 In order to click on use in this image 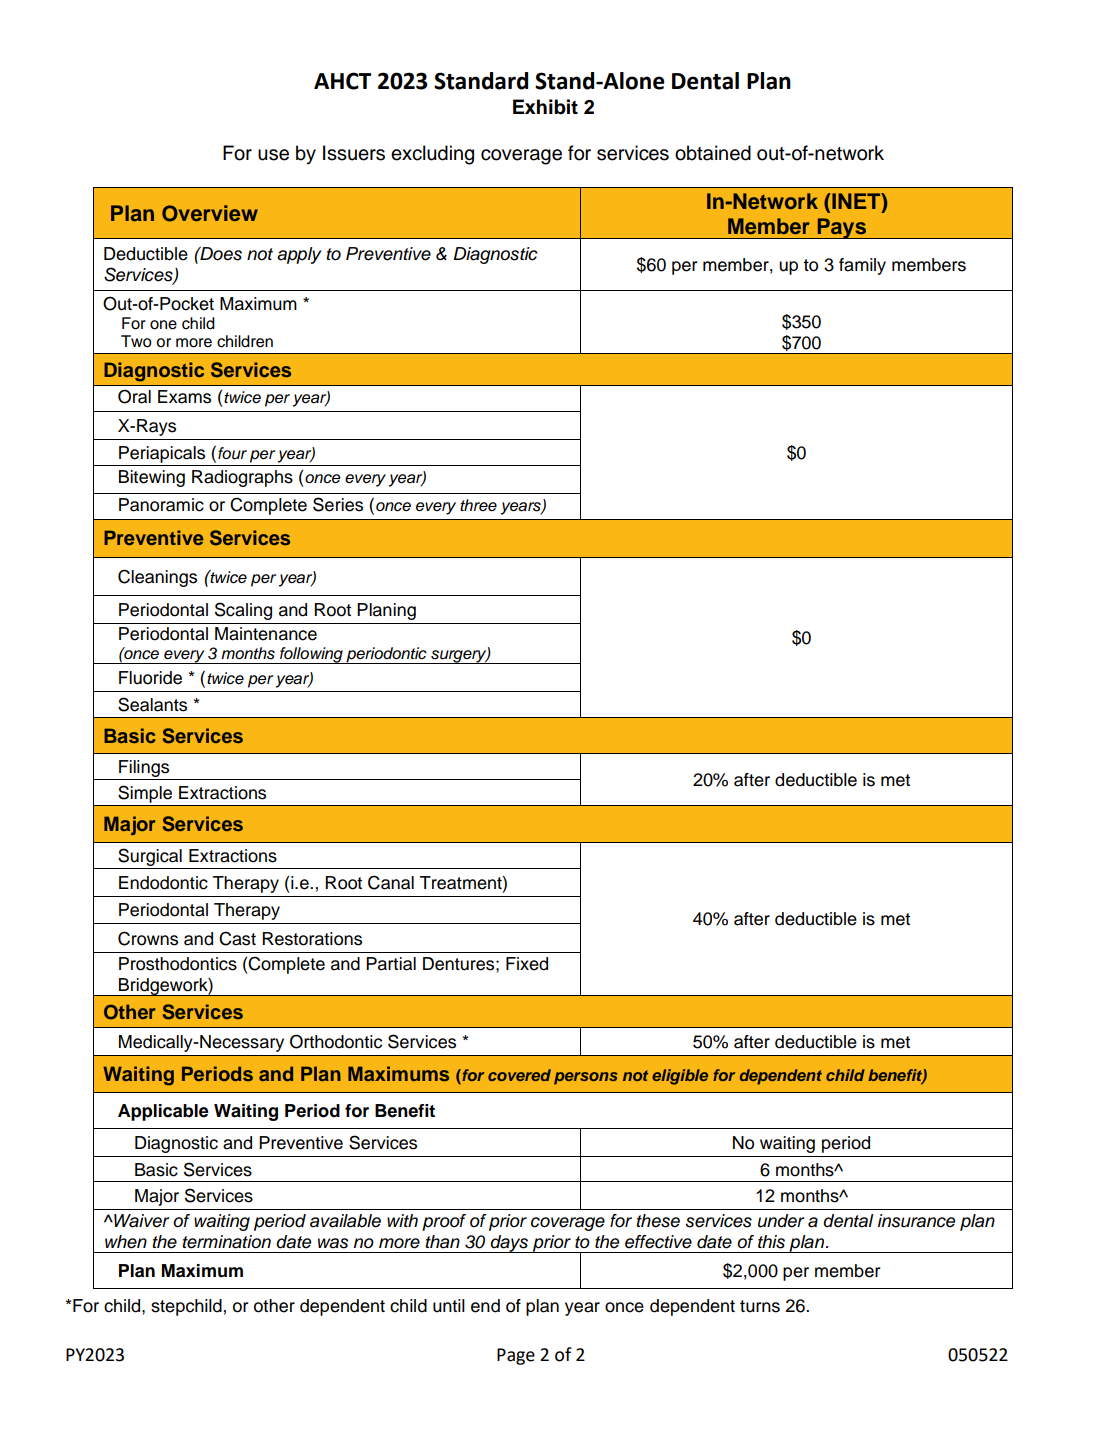, I will do `click(273, 155)`.
